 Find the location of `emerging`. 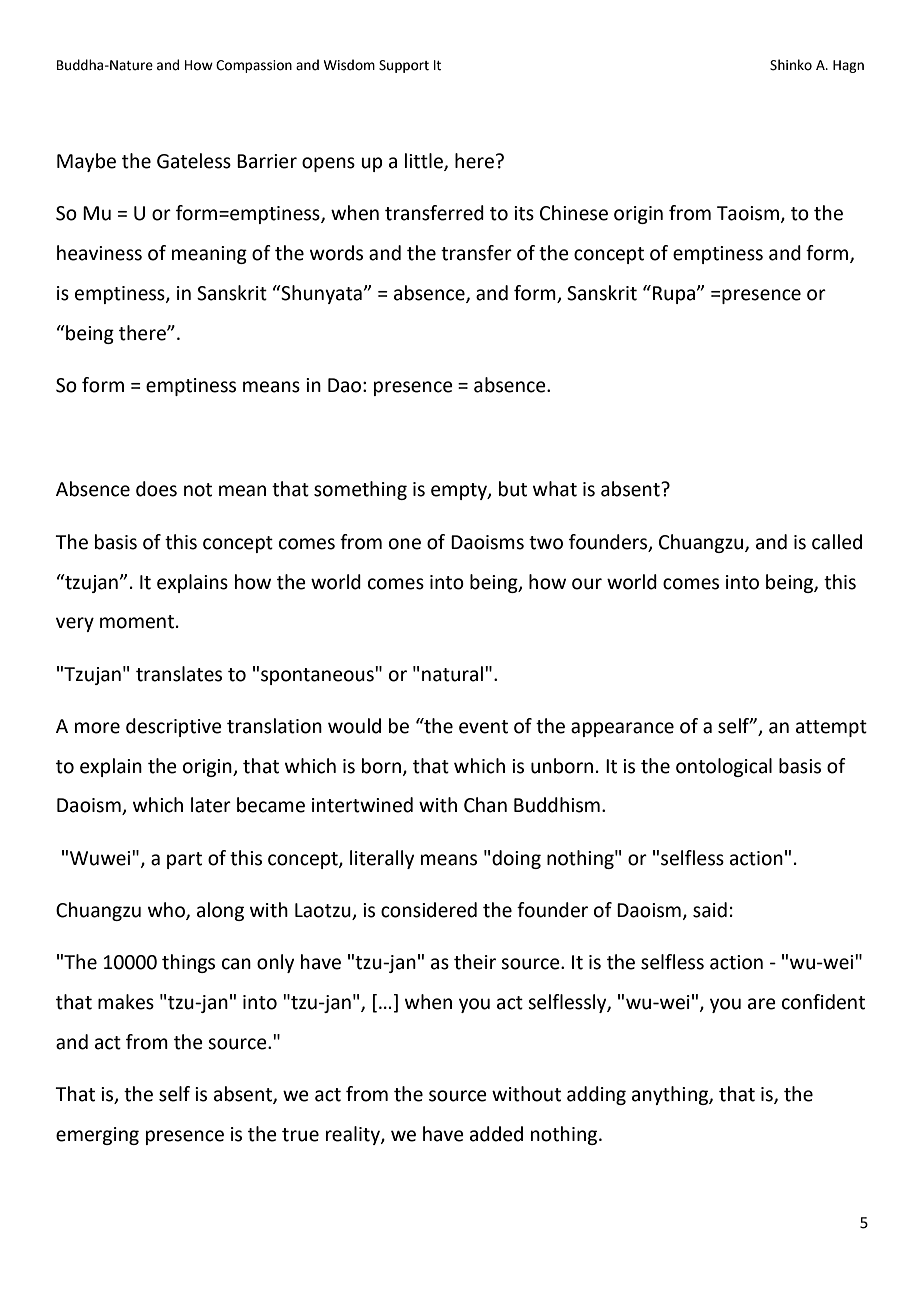

emerging is located at coordinates (97, 1136).
